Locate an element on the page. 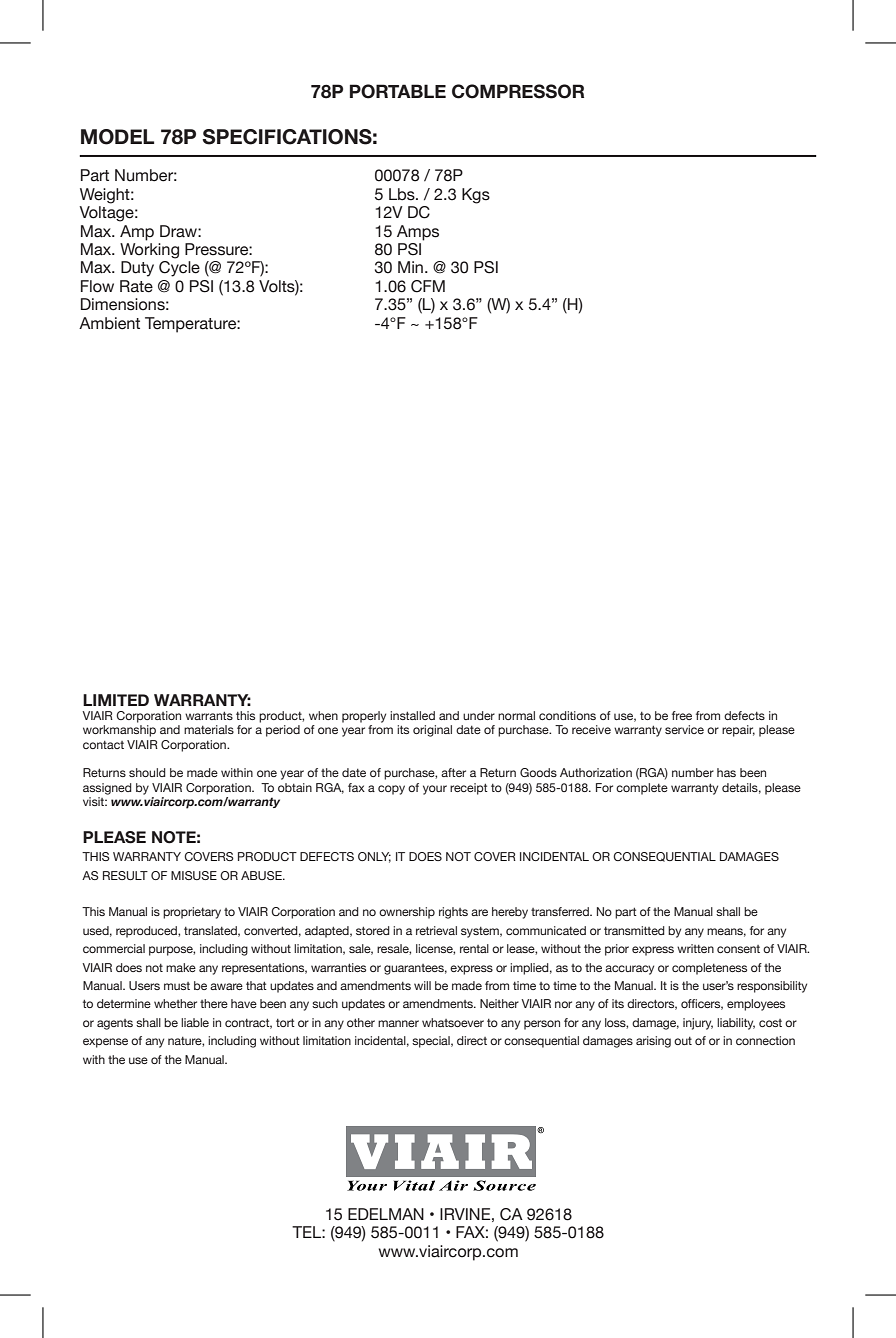  Kgs is located at coordinates (476, 196).
